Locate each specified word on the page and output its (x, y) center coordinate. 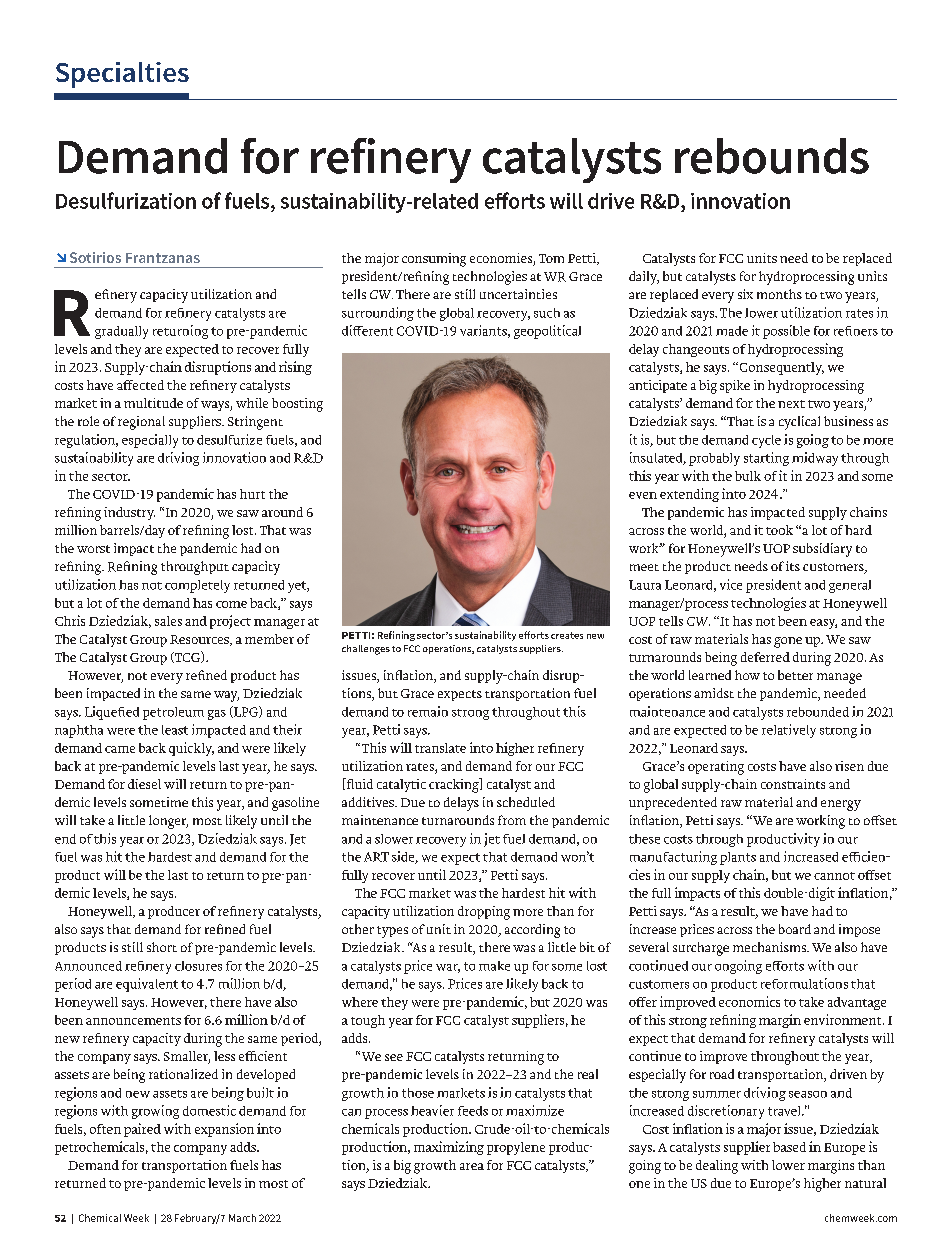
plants (738, 858)
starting (766, 459)
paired (142, 1130)
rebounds (772, 156)
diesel (144, 784)
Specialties (122, 75)
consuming (434, 260)
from (512, 820)
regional (141, 423)
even (643, 495)
